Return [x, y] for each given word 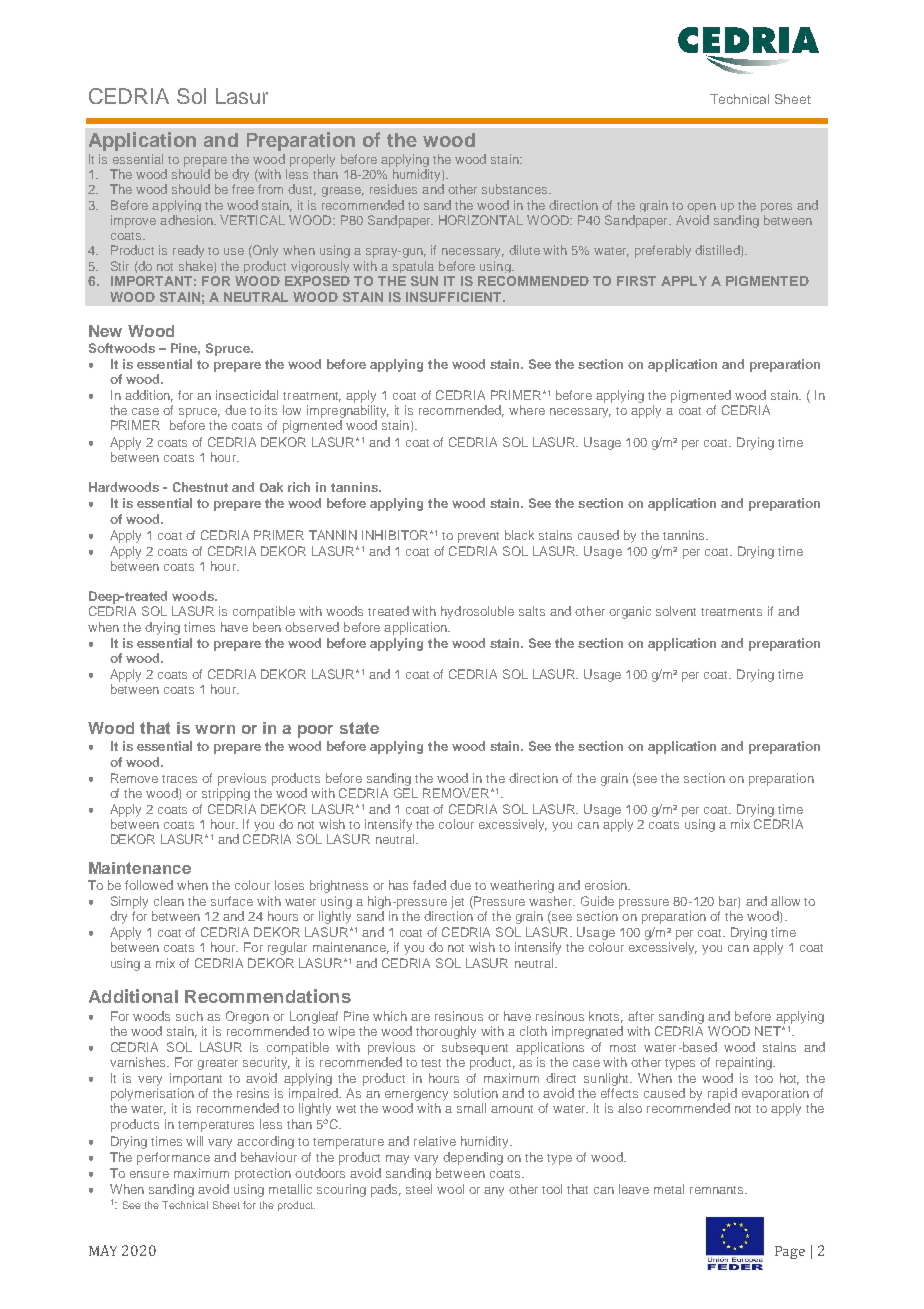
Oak [271, 487]
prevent [478, 537]
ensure [149, 1174]
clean [169, 901]
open [701, 207]
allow [785, 901]
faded [429, 885]
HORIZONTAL [481, 220]
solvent [676, 611]
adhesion [188, 220]
